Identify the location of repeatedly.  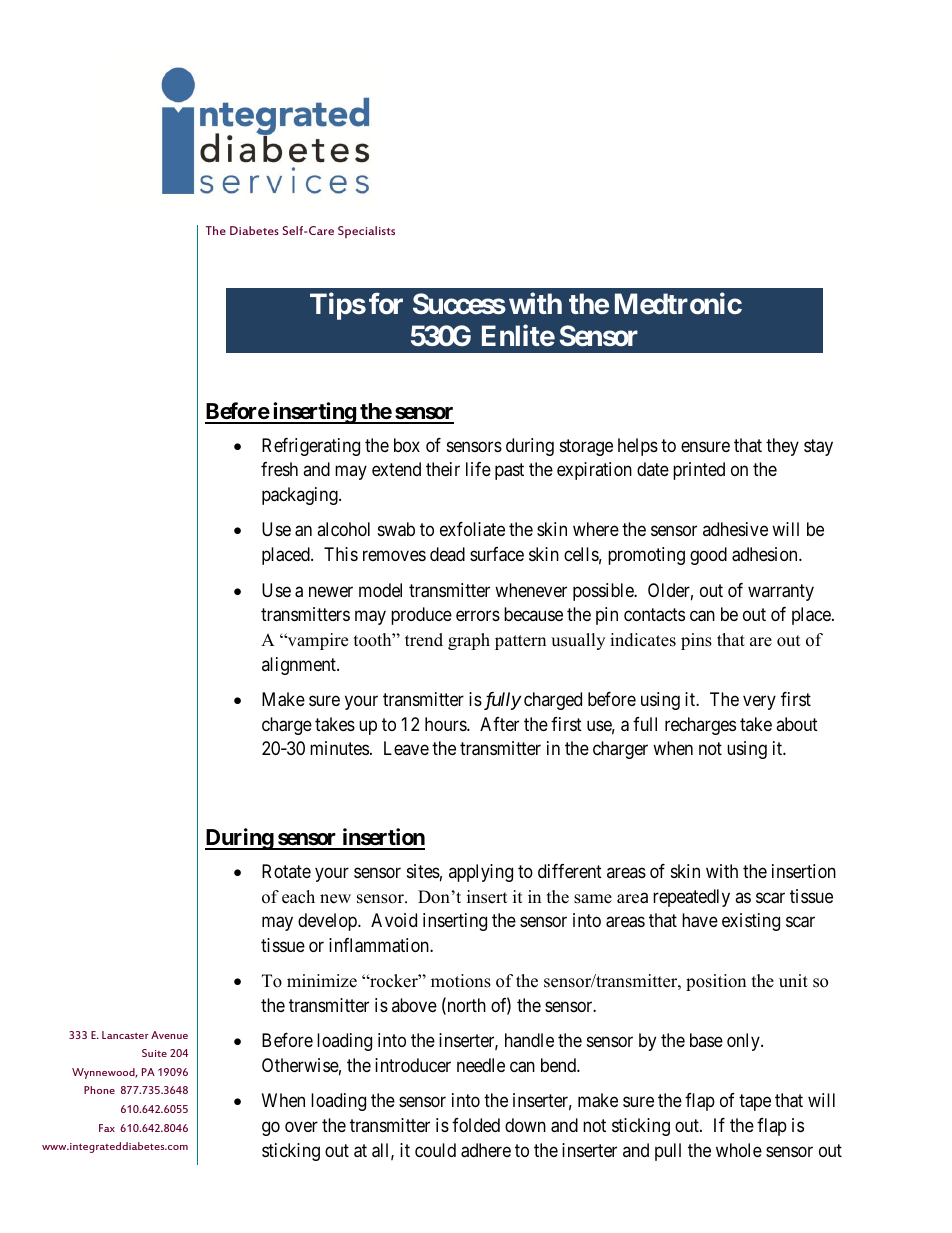
(691, 898).
